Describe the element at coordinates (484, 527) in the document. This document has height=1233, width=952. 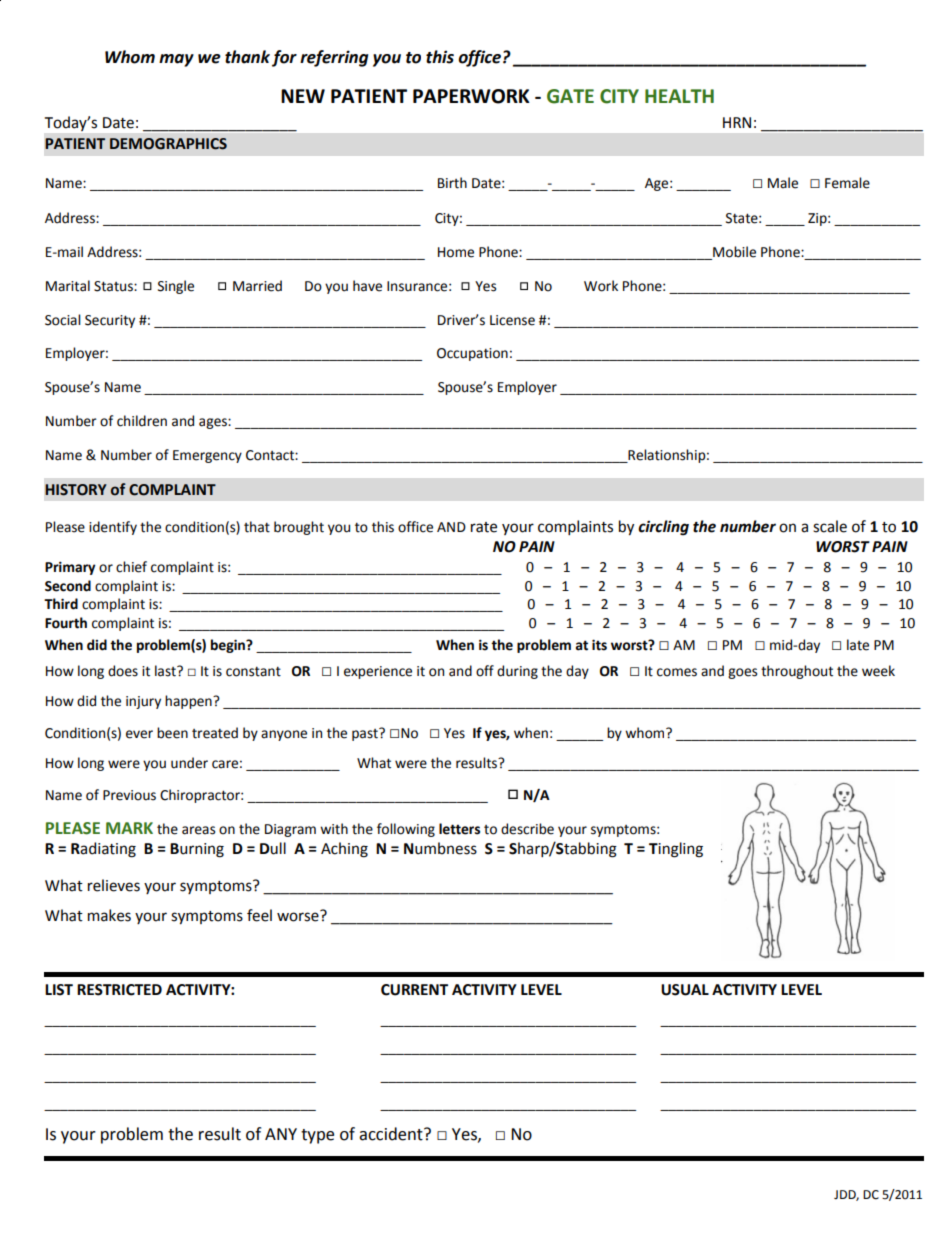
I see `rate` at that location.
